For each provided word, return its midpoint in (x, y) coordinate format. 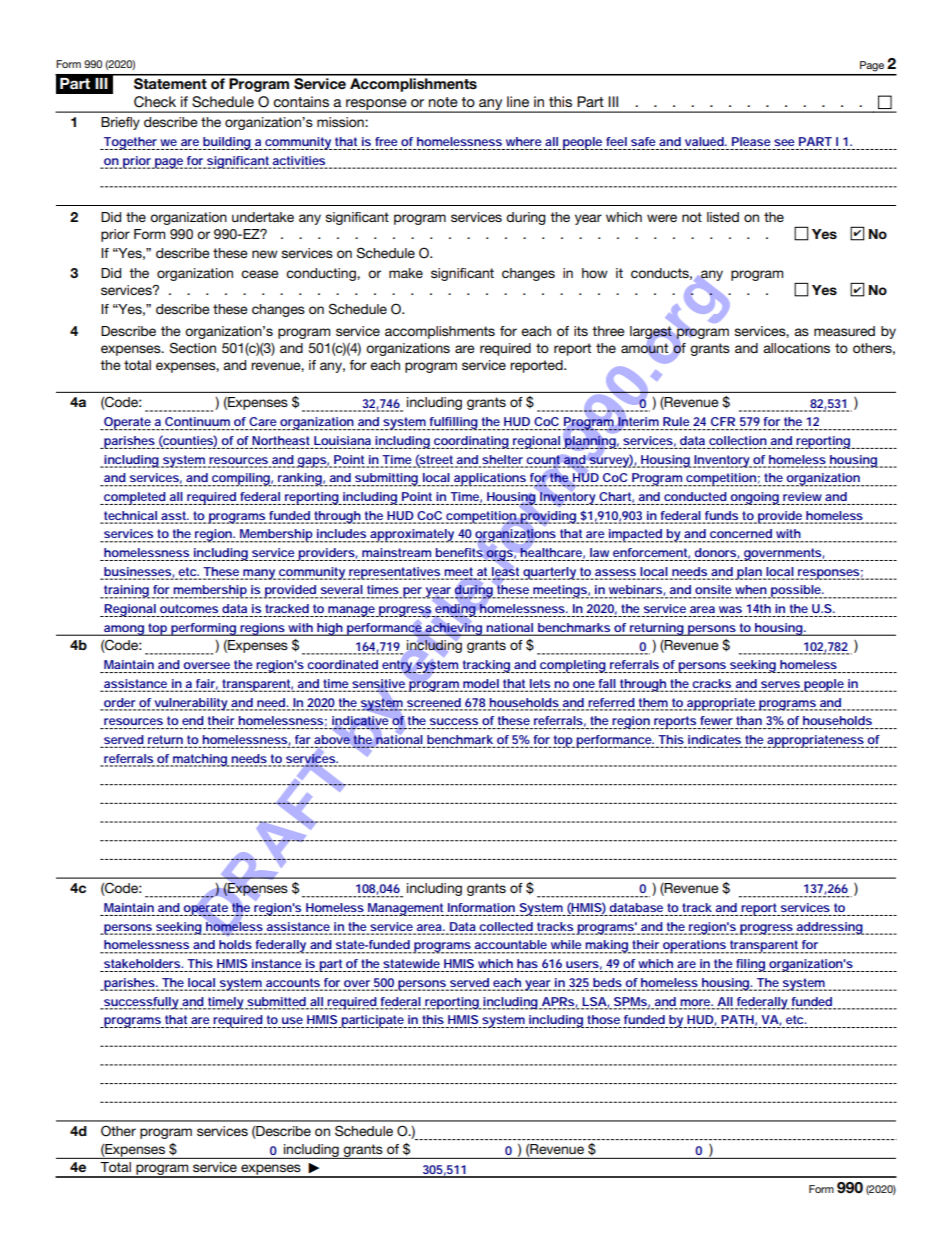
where (524, 141)
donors (715, 552)
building (226, 143)
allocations (796, 348)
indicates (715, 741)
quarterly (549, 573)
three (608, 331)
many (258, 574)
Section (193, 348)
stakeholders (143, 963)
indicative (360, 720)
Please (751, 141)
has (527, 963)
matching (199, 760)
